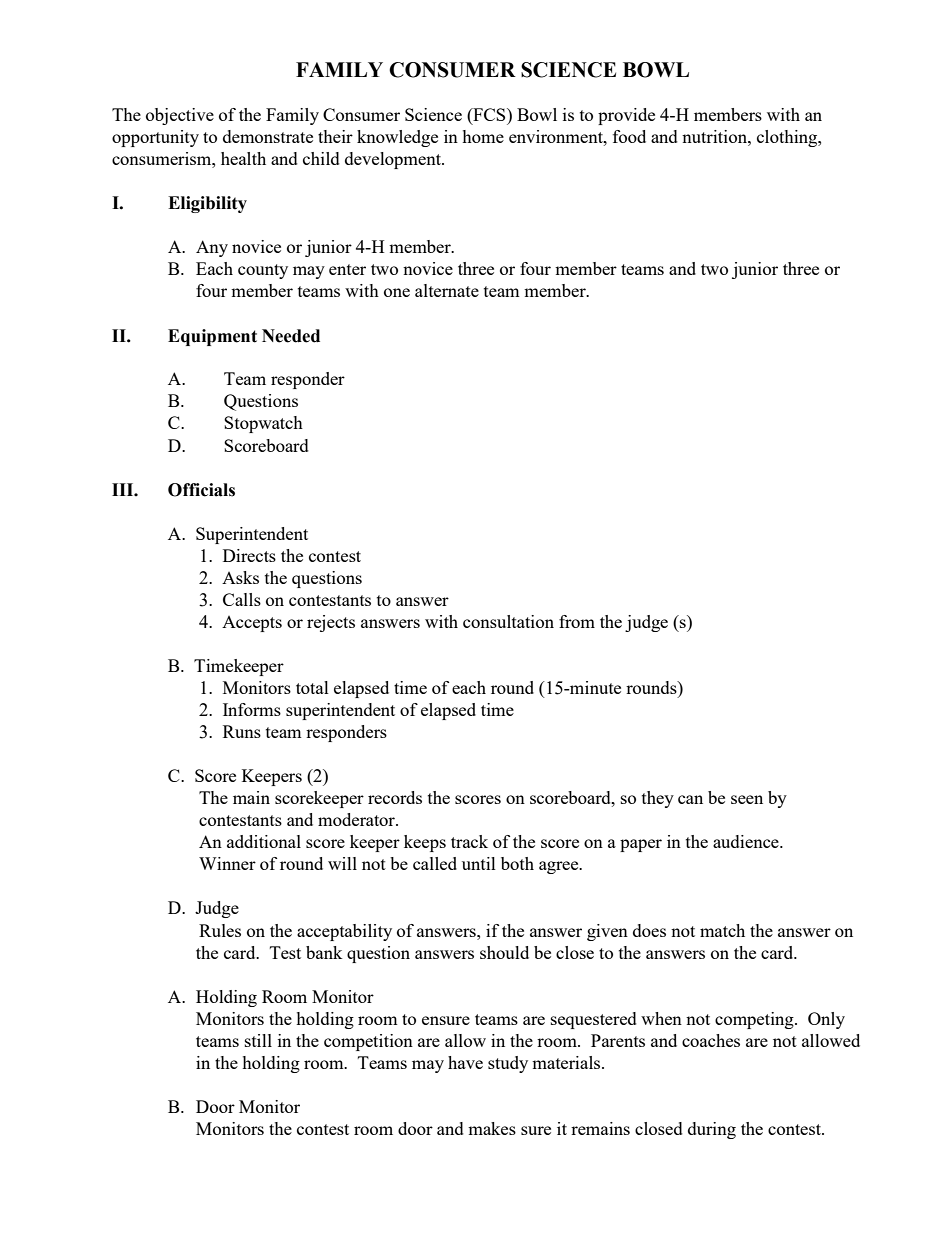  What do you see at coordinates (629, 136) in the image?
I see `food` at bounding box center [629, 136].
